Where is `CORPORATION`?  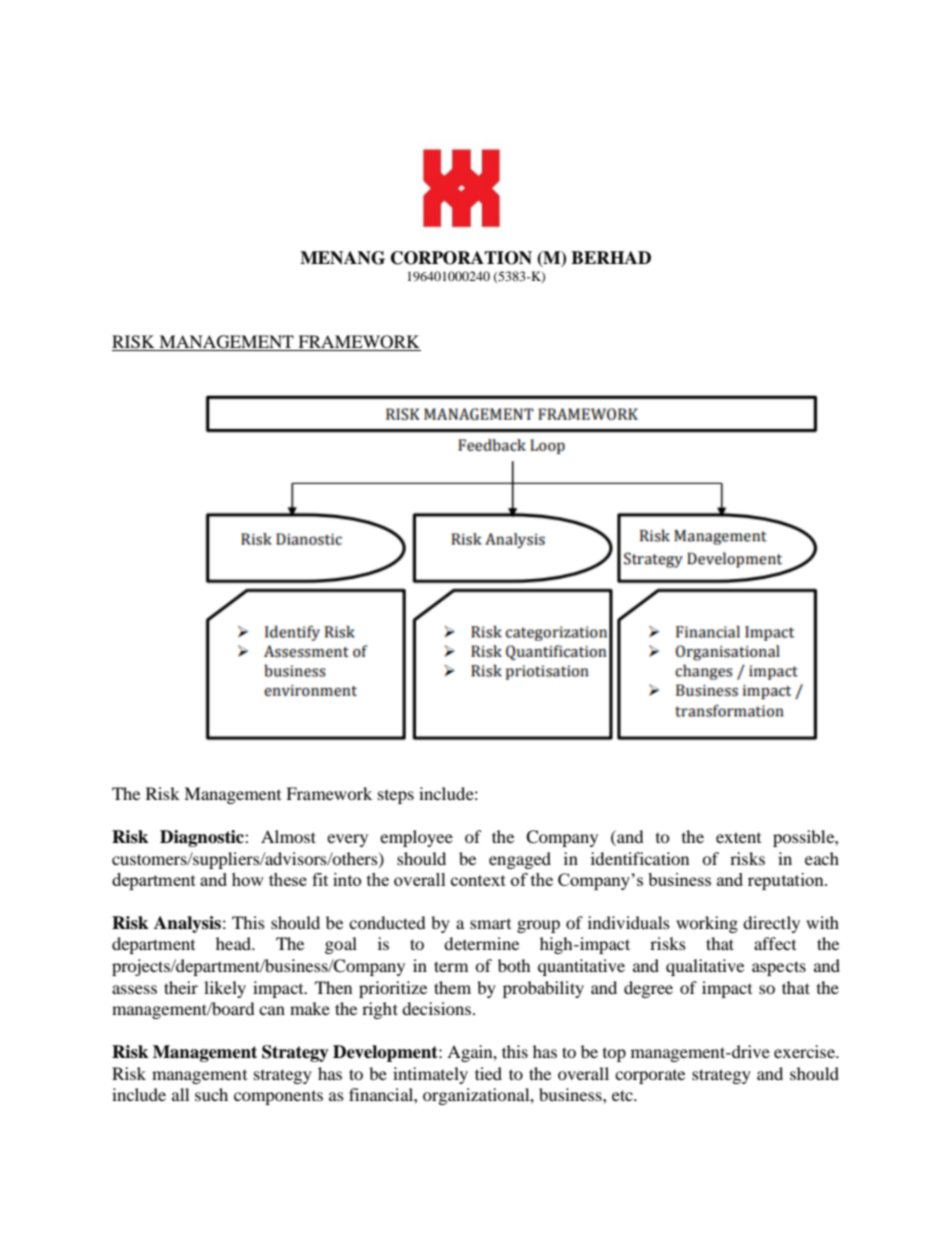
CORPORATION is located at coordinates (461, 258).
